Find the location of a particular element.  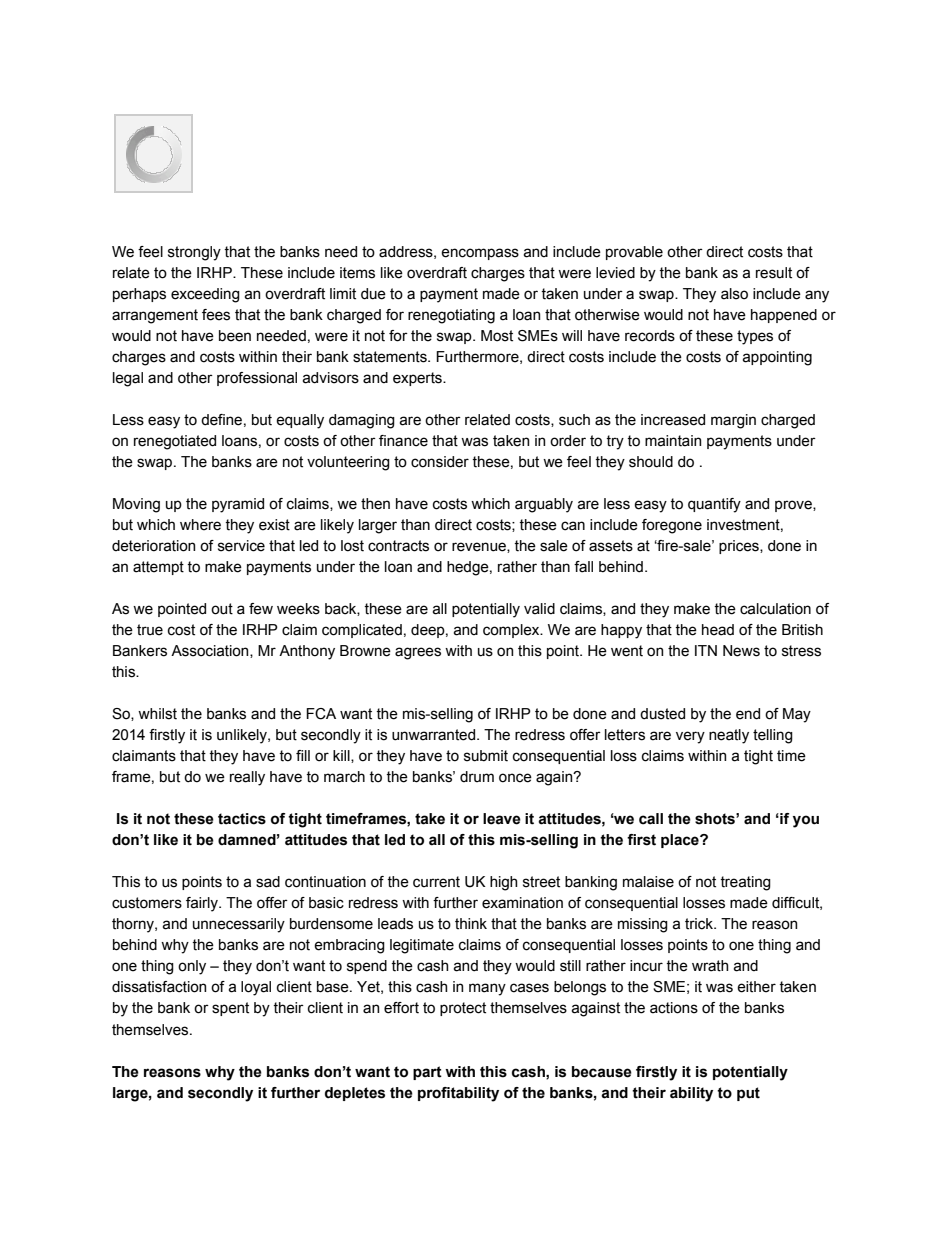

Association is located at coordinates (211, 651).
